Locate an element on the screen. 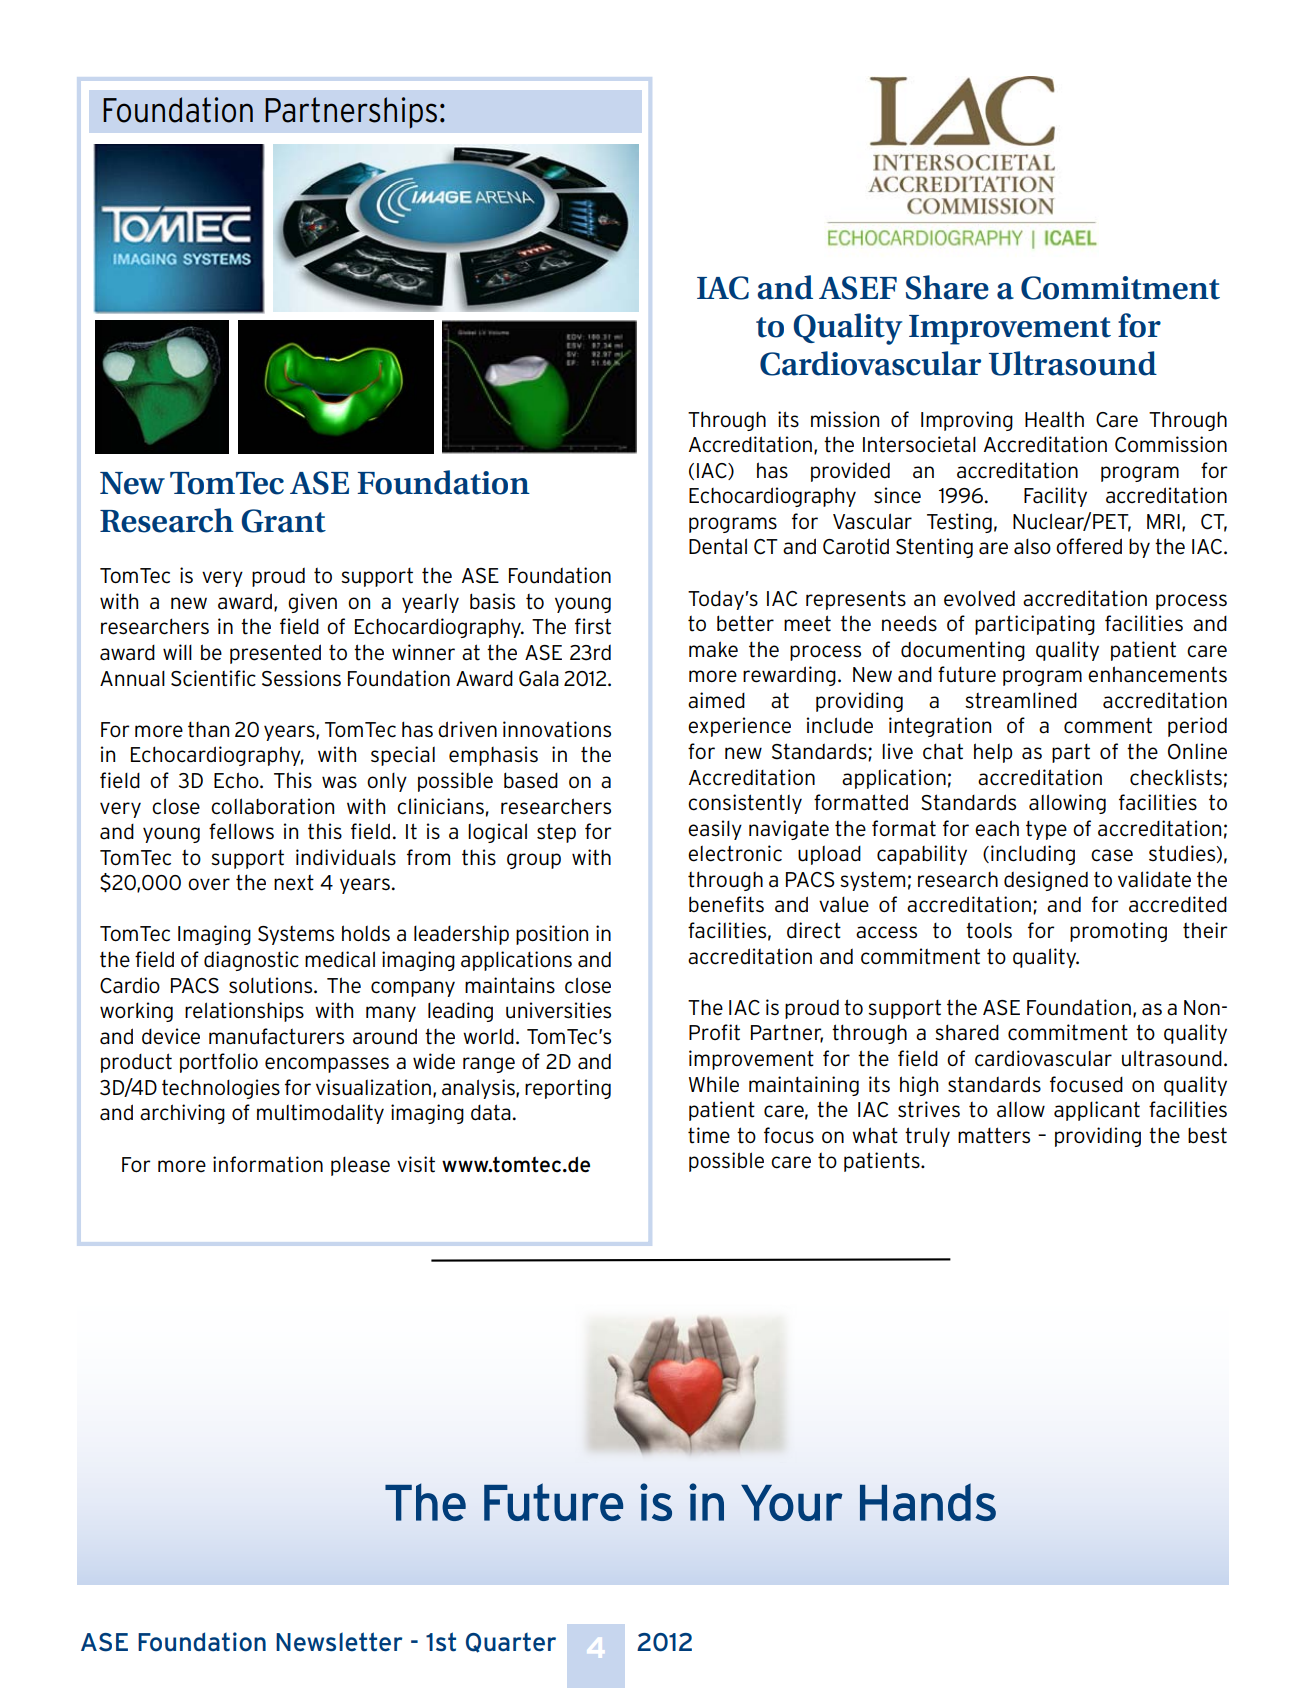 The height and width of the screenshot is (1688, 1305). Grant is located at coordinates (283, 521).
